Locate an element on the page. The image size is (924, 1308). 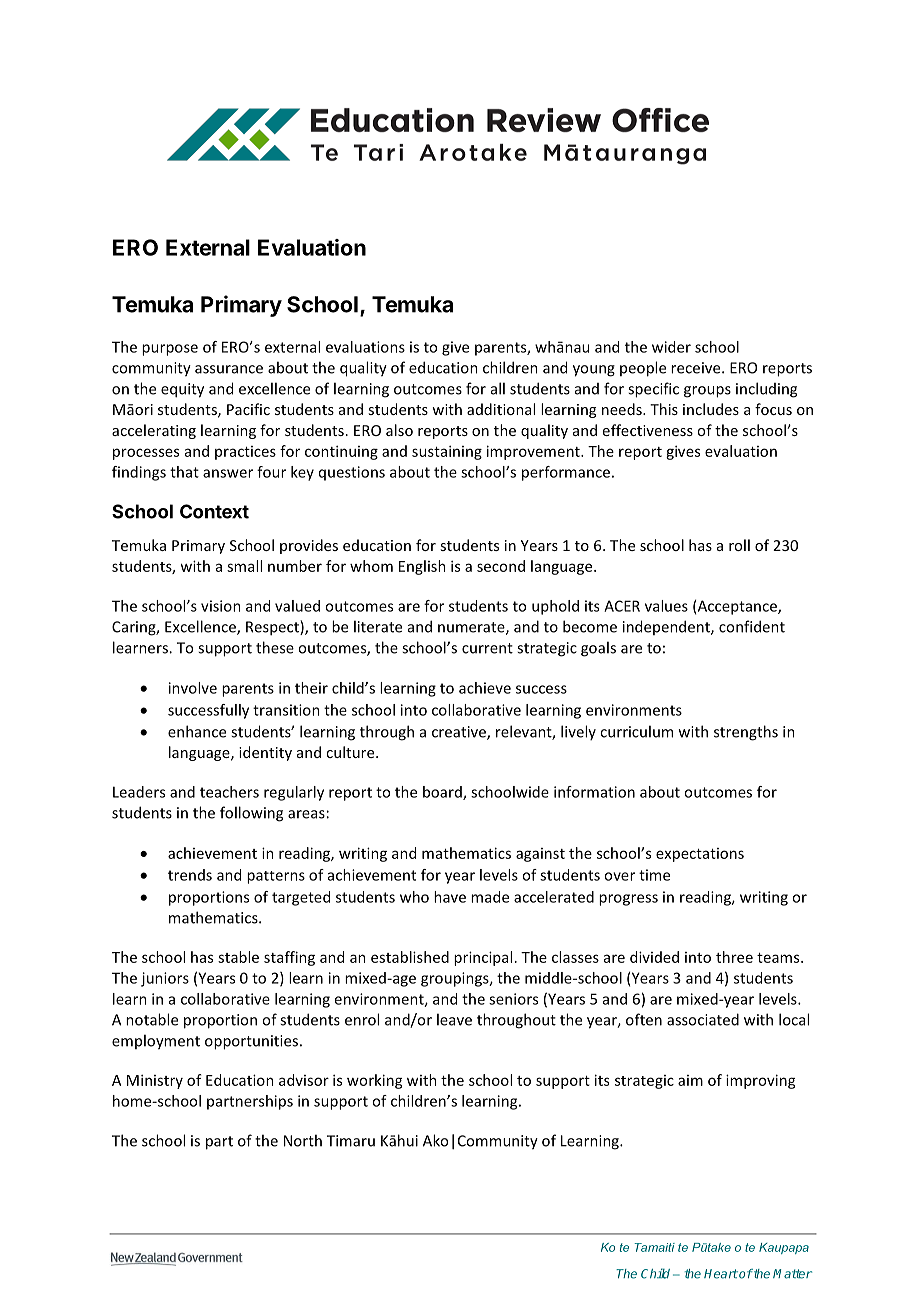
values is located at coordinates (666, 606).
